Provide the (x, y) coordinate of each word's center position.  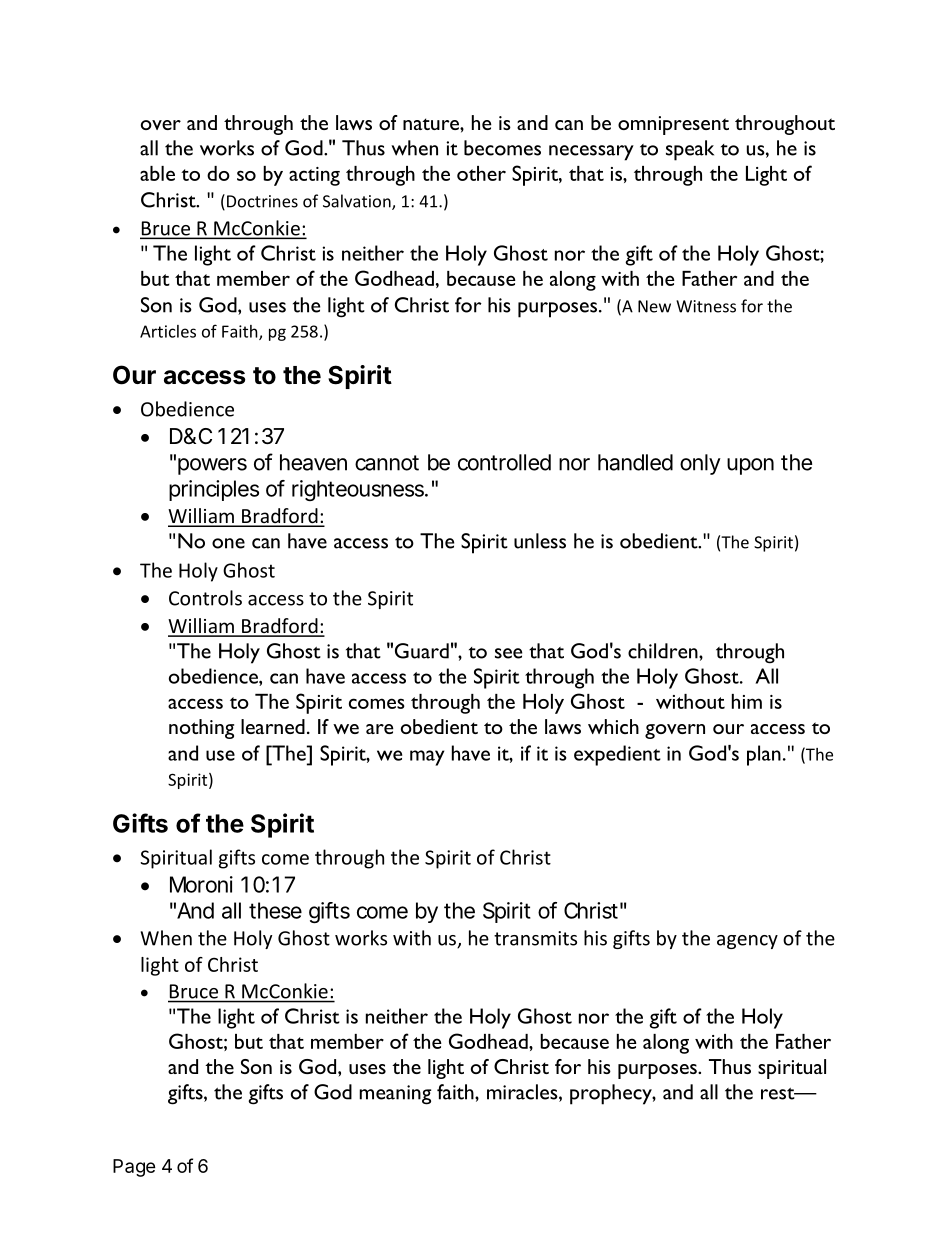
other (481, 173)
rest (779, 1094)
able (157, 173)
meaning (395, 1095)
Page (134, 1168)
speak (690, 150)
